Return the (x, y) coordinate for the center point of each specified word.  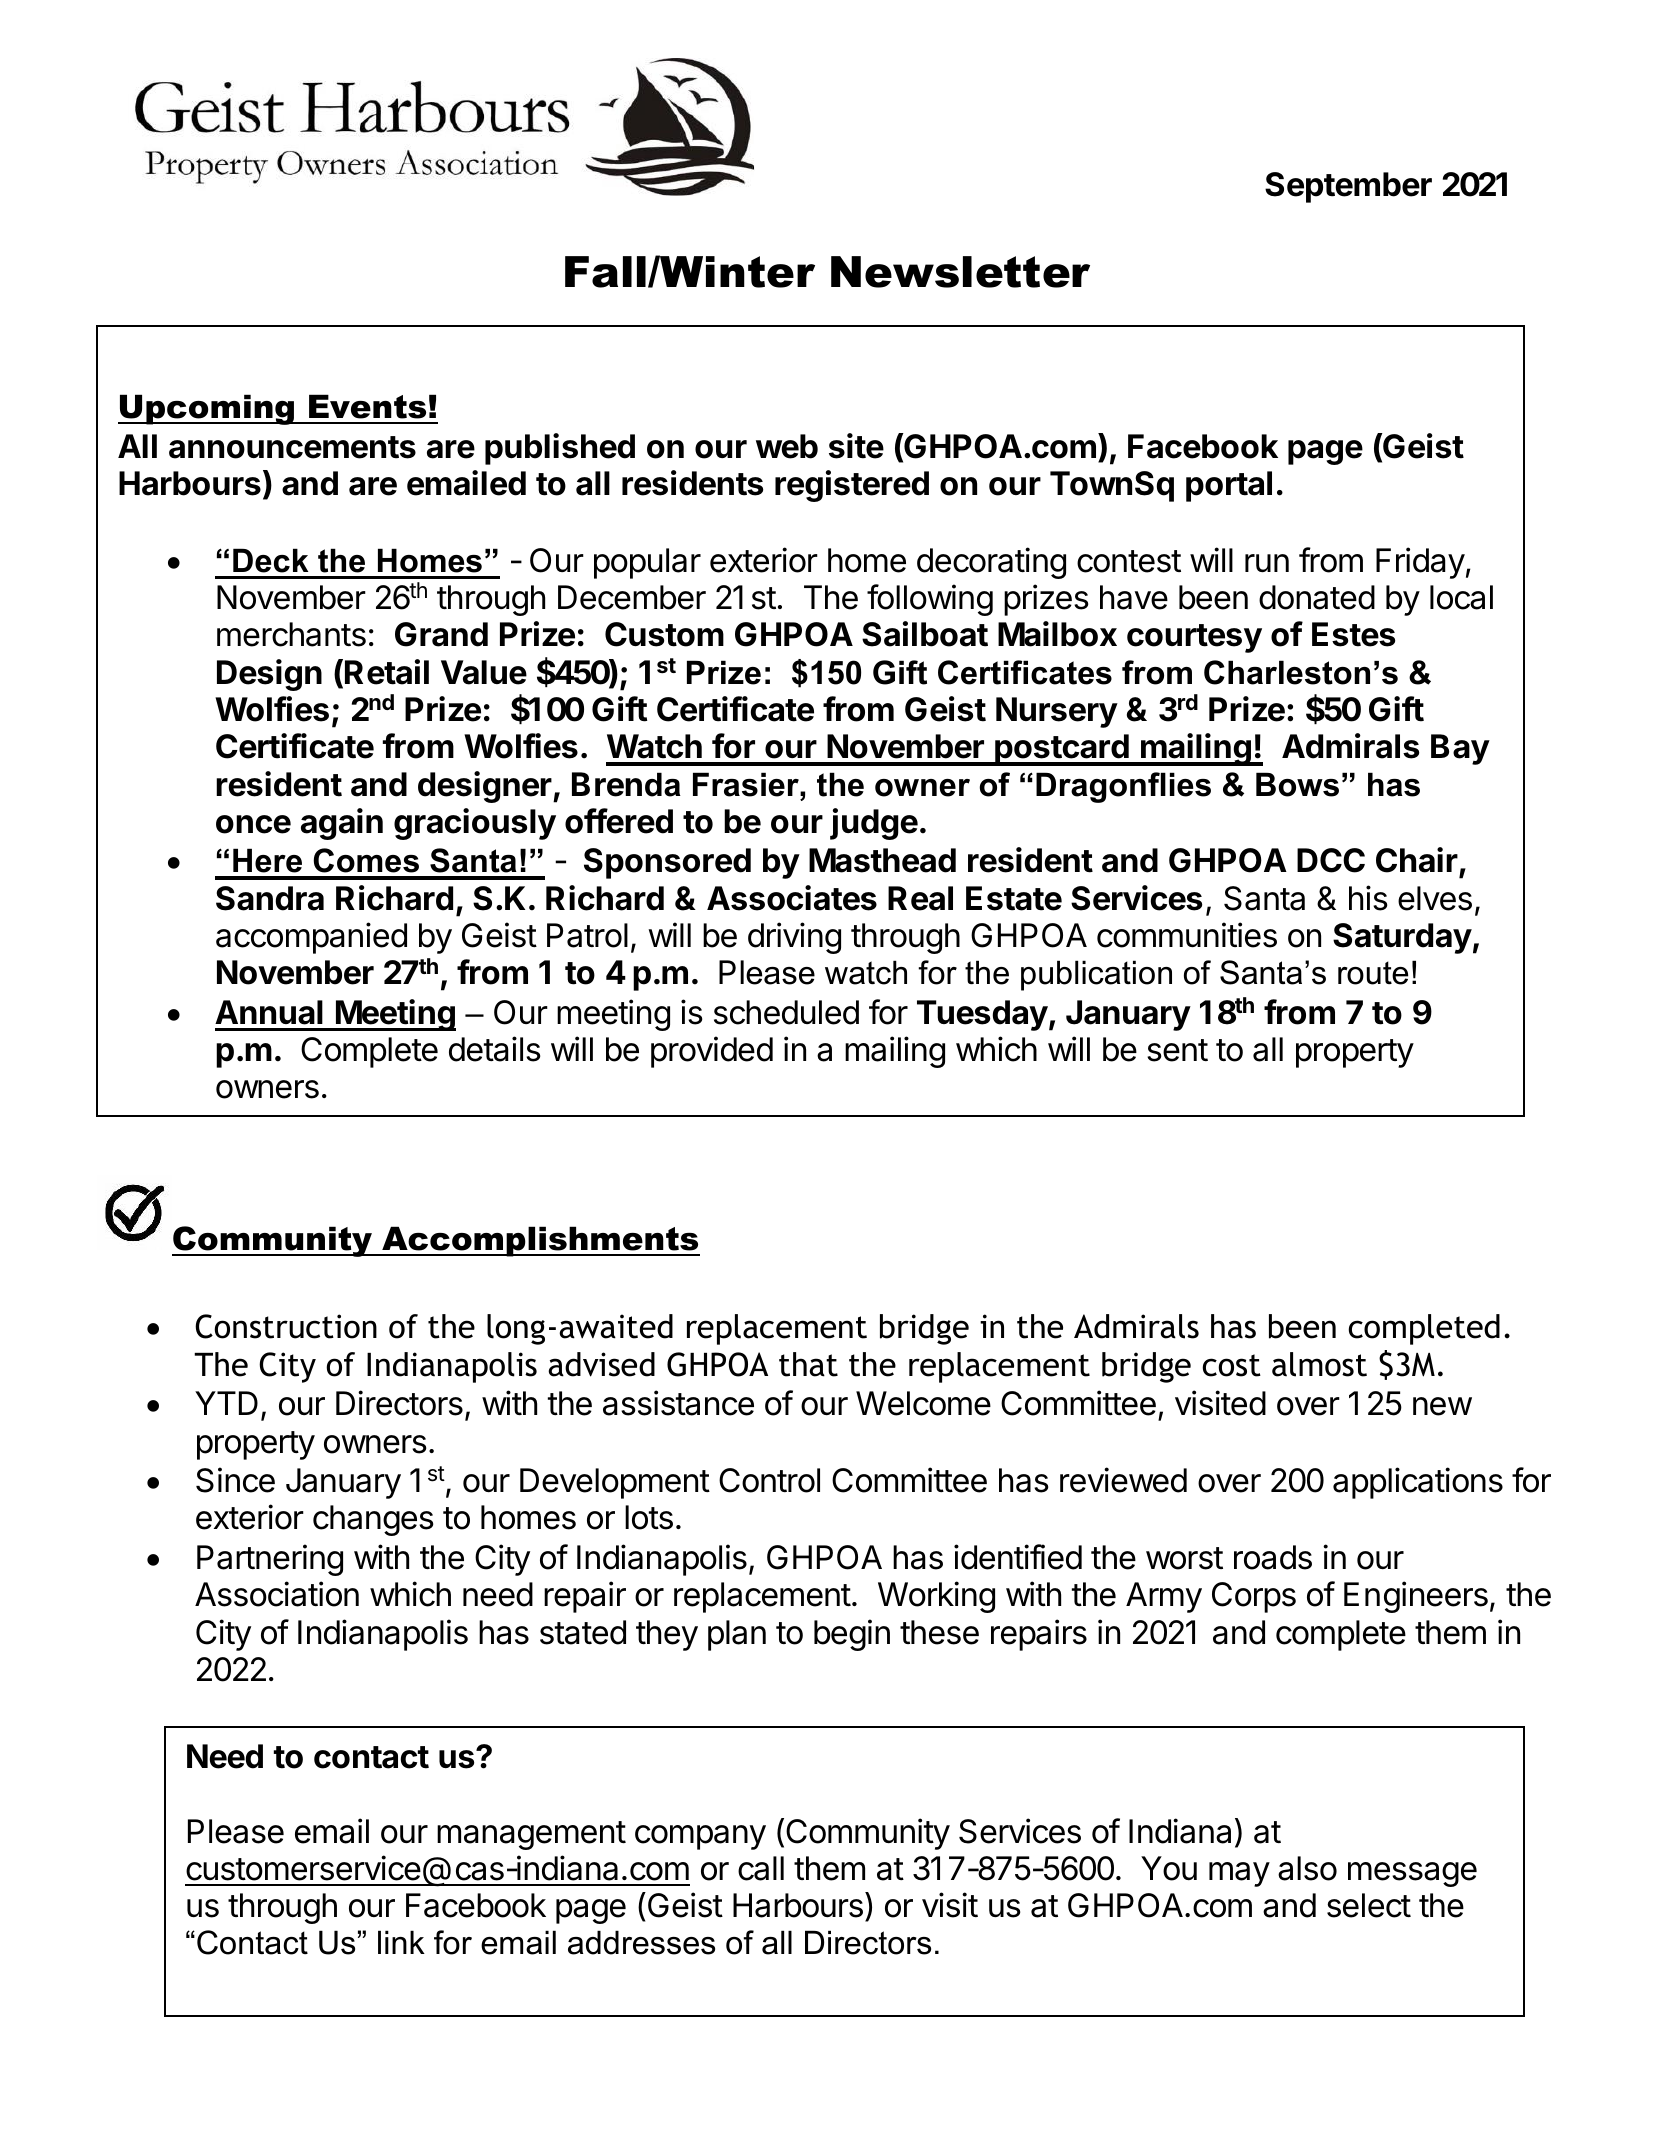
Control (769, 1480)
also (1307, 1868)
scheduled (786, 1012)
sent (1177, 1050)
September (1348, 187)
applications (1418, 1483)
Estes (1353, 634)
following (930, 600)
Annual (269, 1012)
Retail (387, 672)
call (761, 1868)
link (401, 1942)
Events (367, 406)
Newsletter (960, 272)
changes (373, 1520)
